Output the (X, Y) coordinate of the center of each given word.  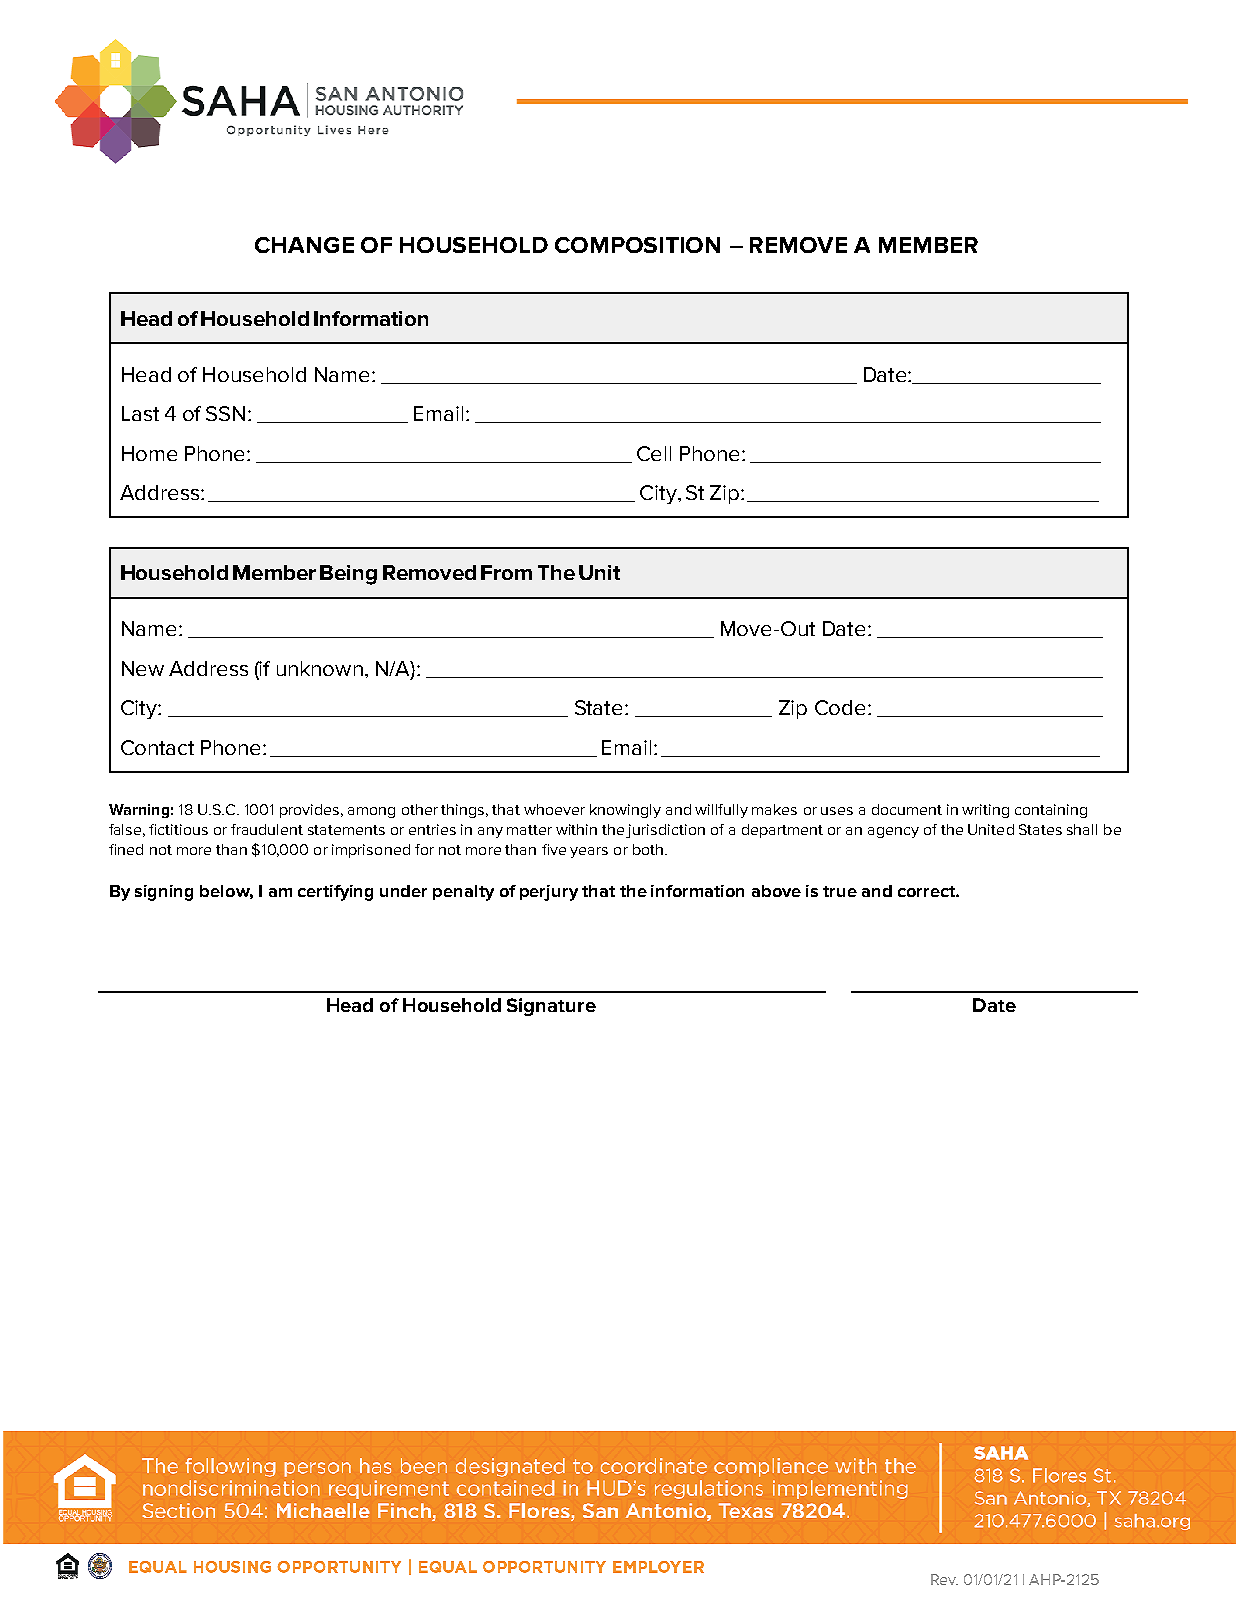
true (840, 891)
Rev (944, 1579)
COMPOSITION (637, 245)
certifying (335, 893)
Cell (654, 453)
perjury (549, 893)
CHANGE (304, 245)
